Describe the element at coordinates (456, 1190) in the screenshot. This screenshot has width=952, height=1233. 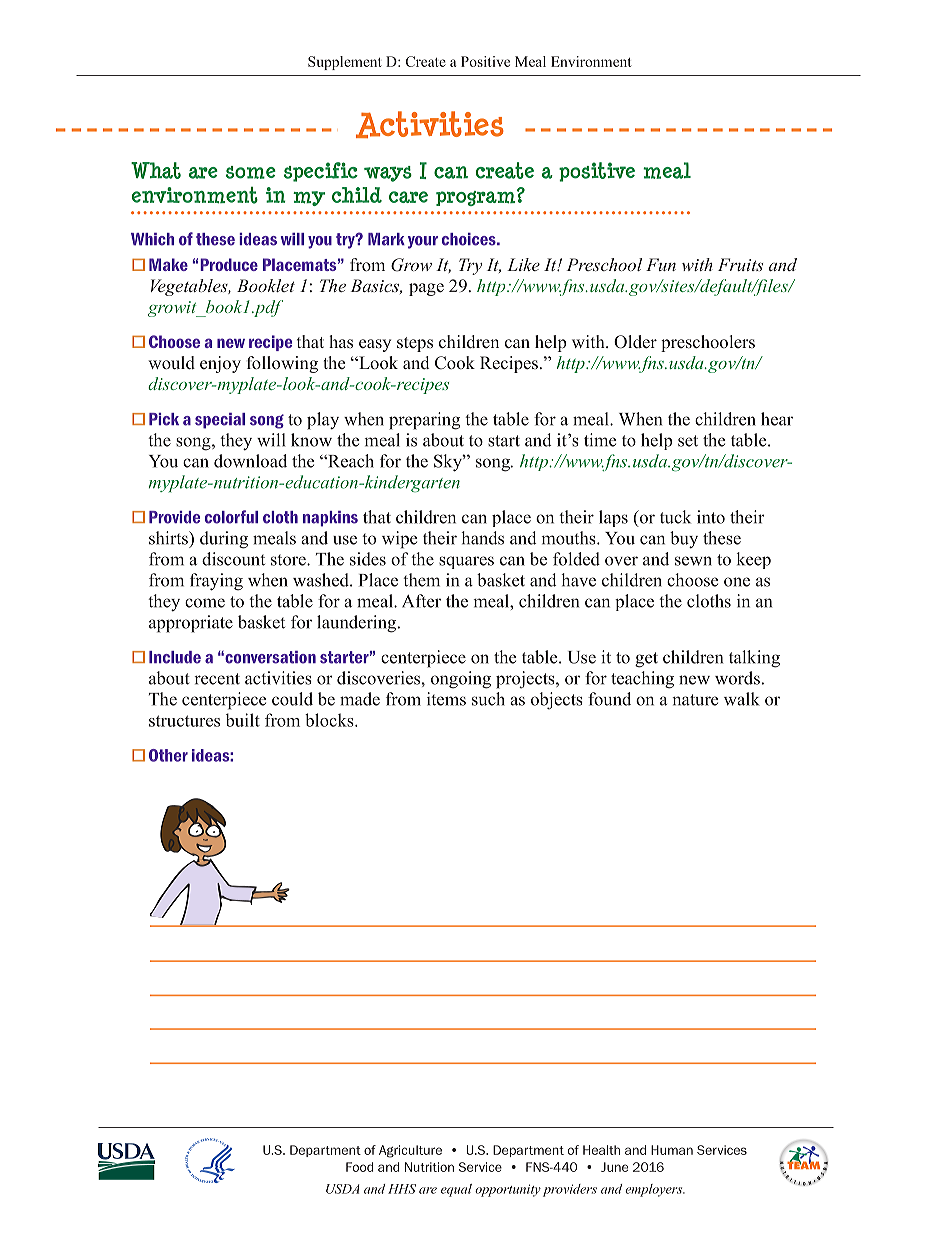
I see `equal` at that location.
